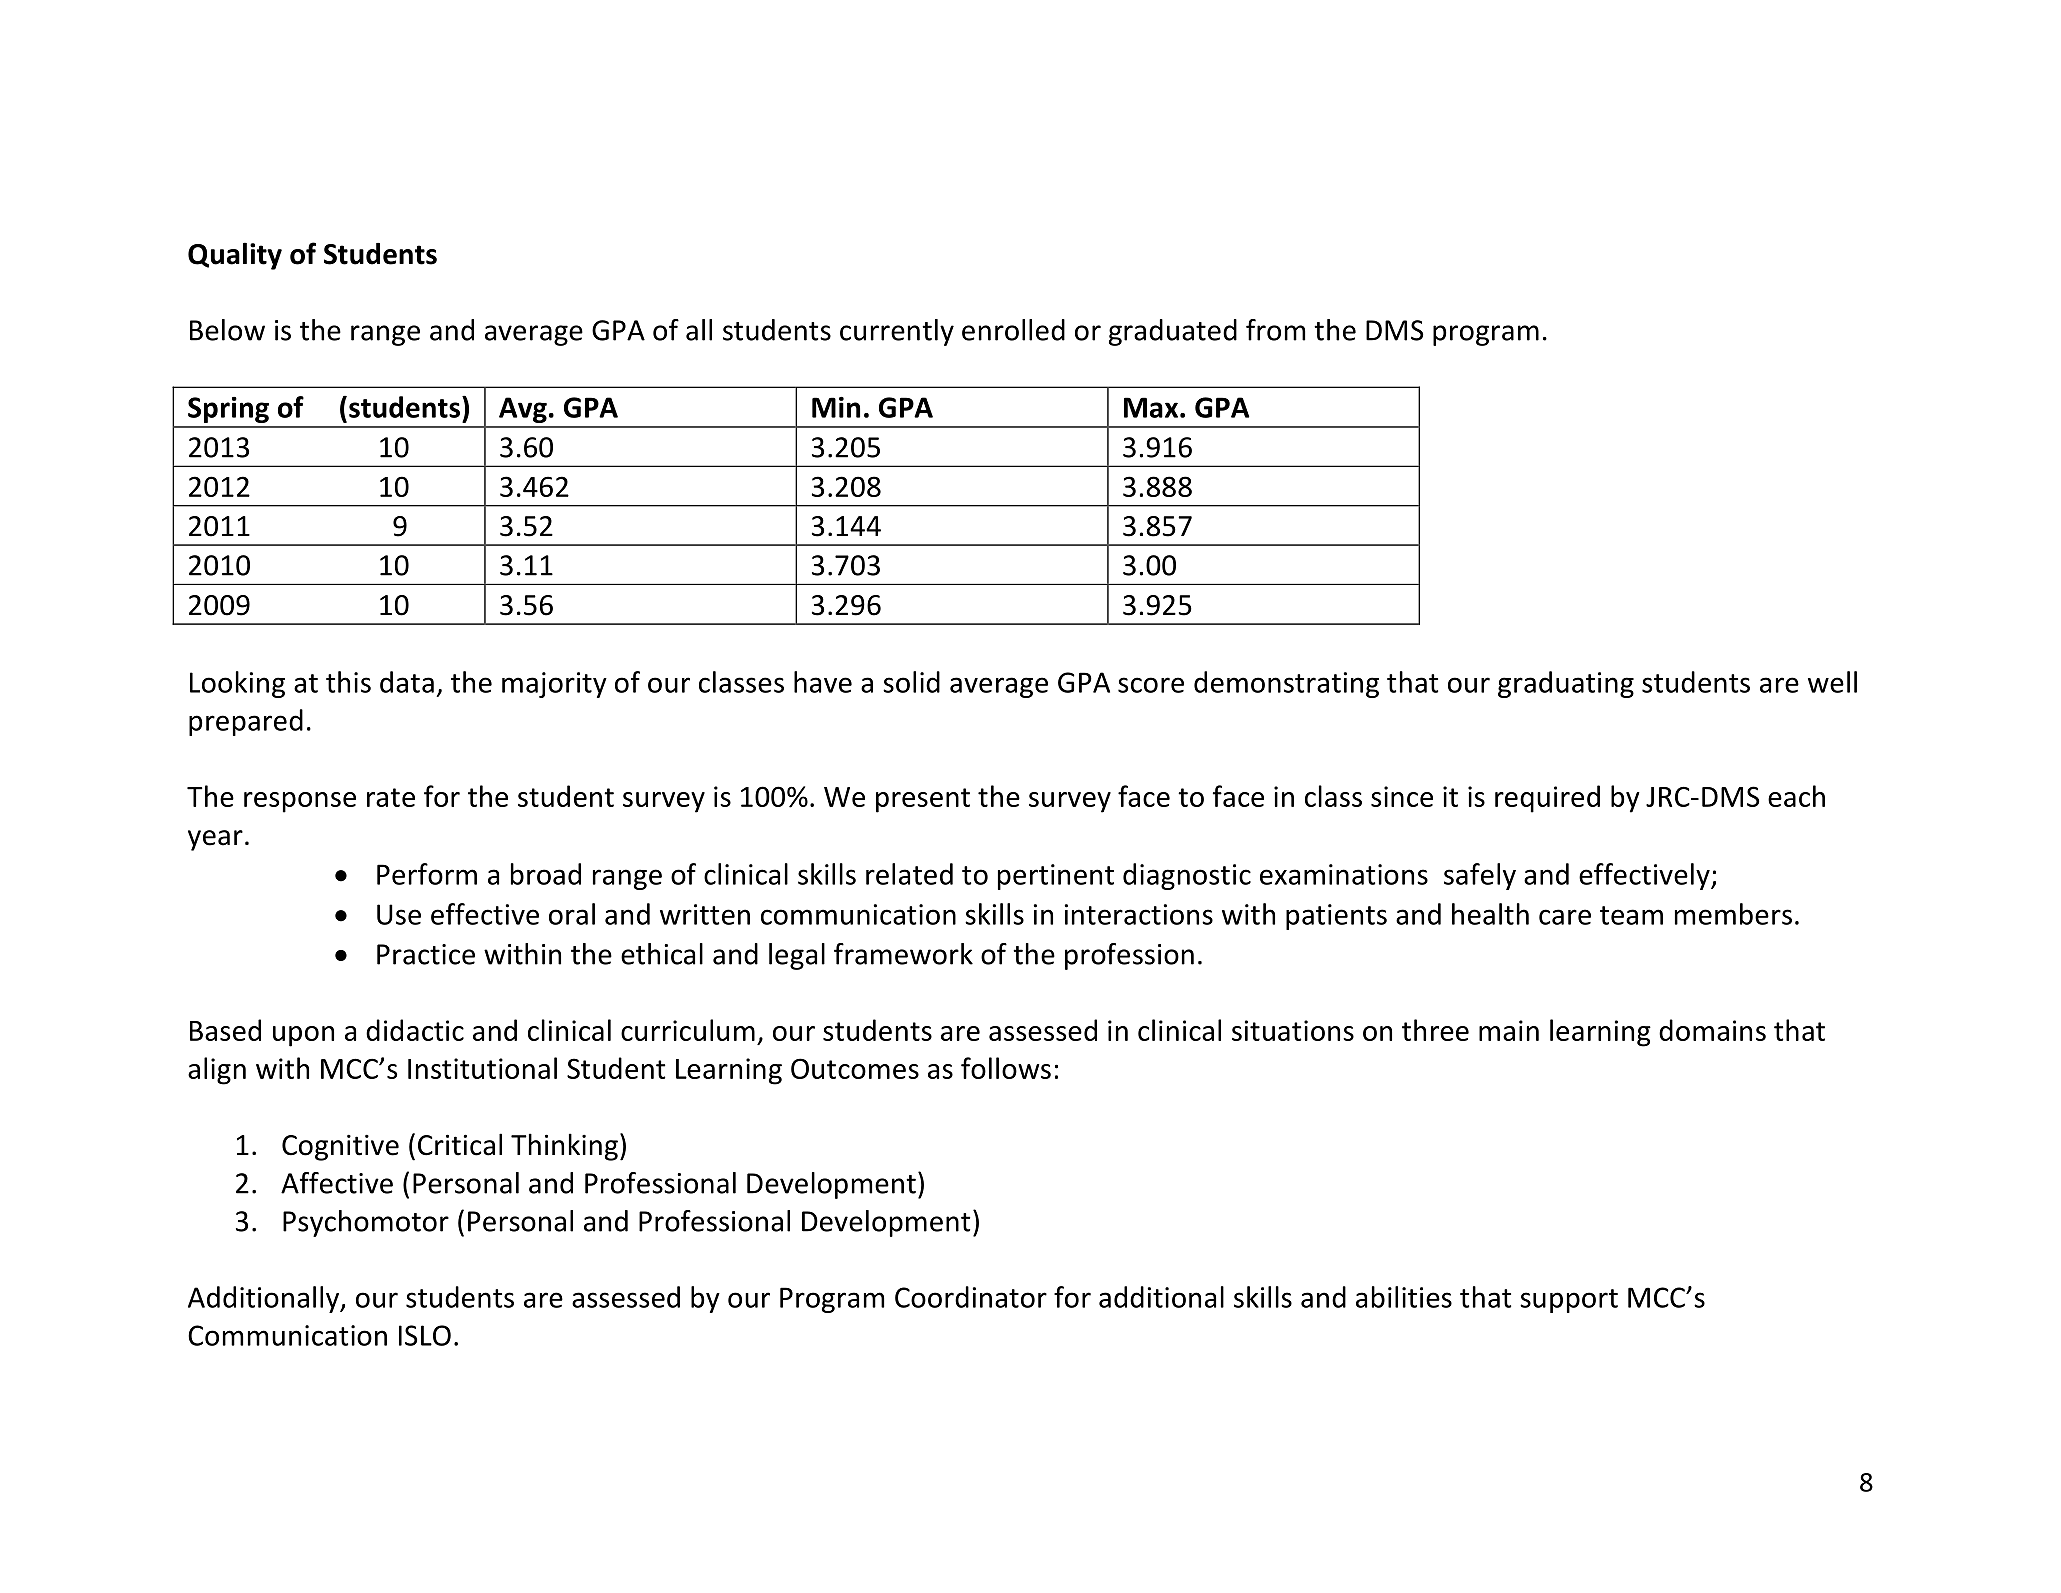 The width and height of the page is (2061, 1593). I want to click on from, so click(1275, 330).
